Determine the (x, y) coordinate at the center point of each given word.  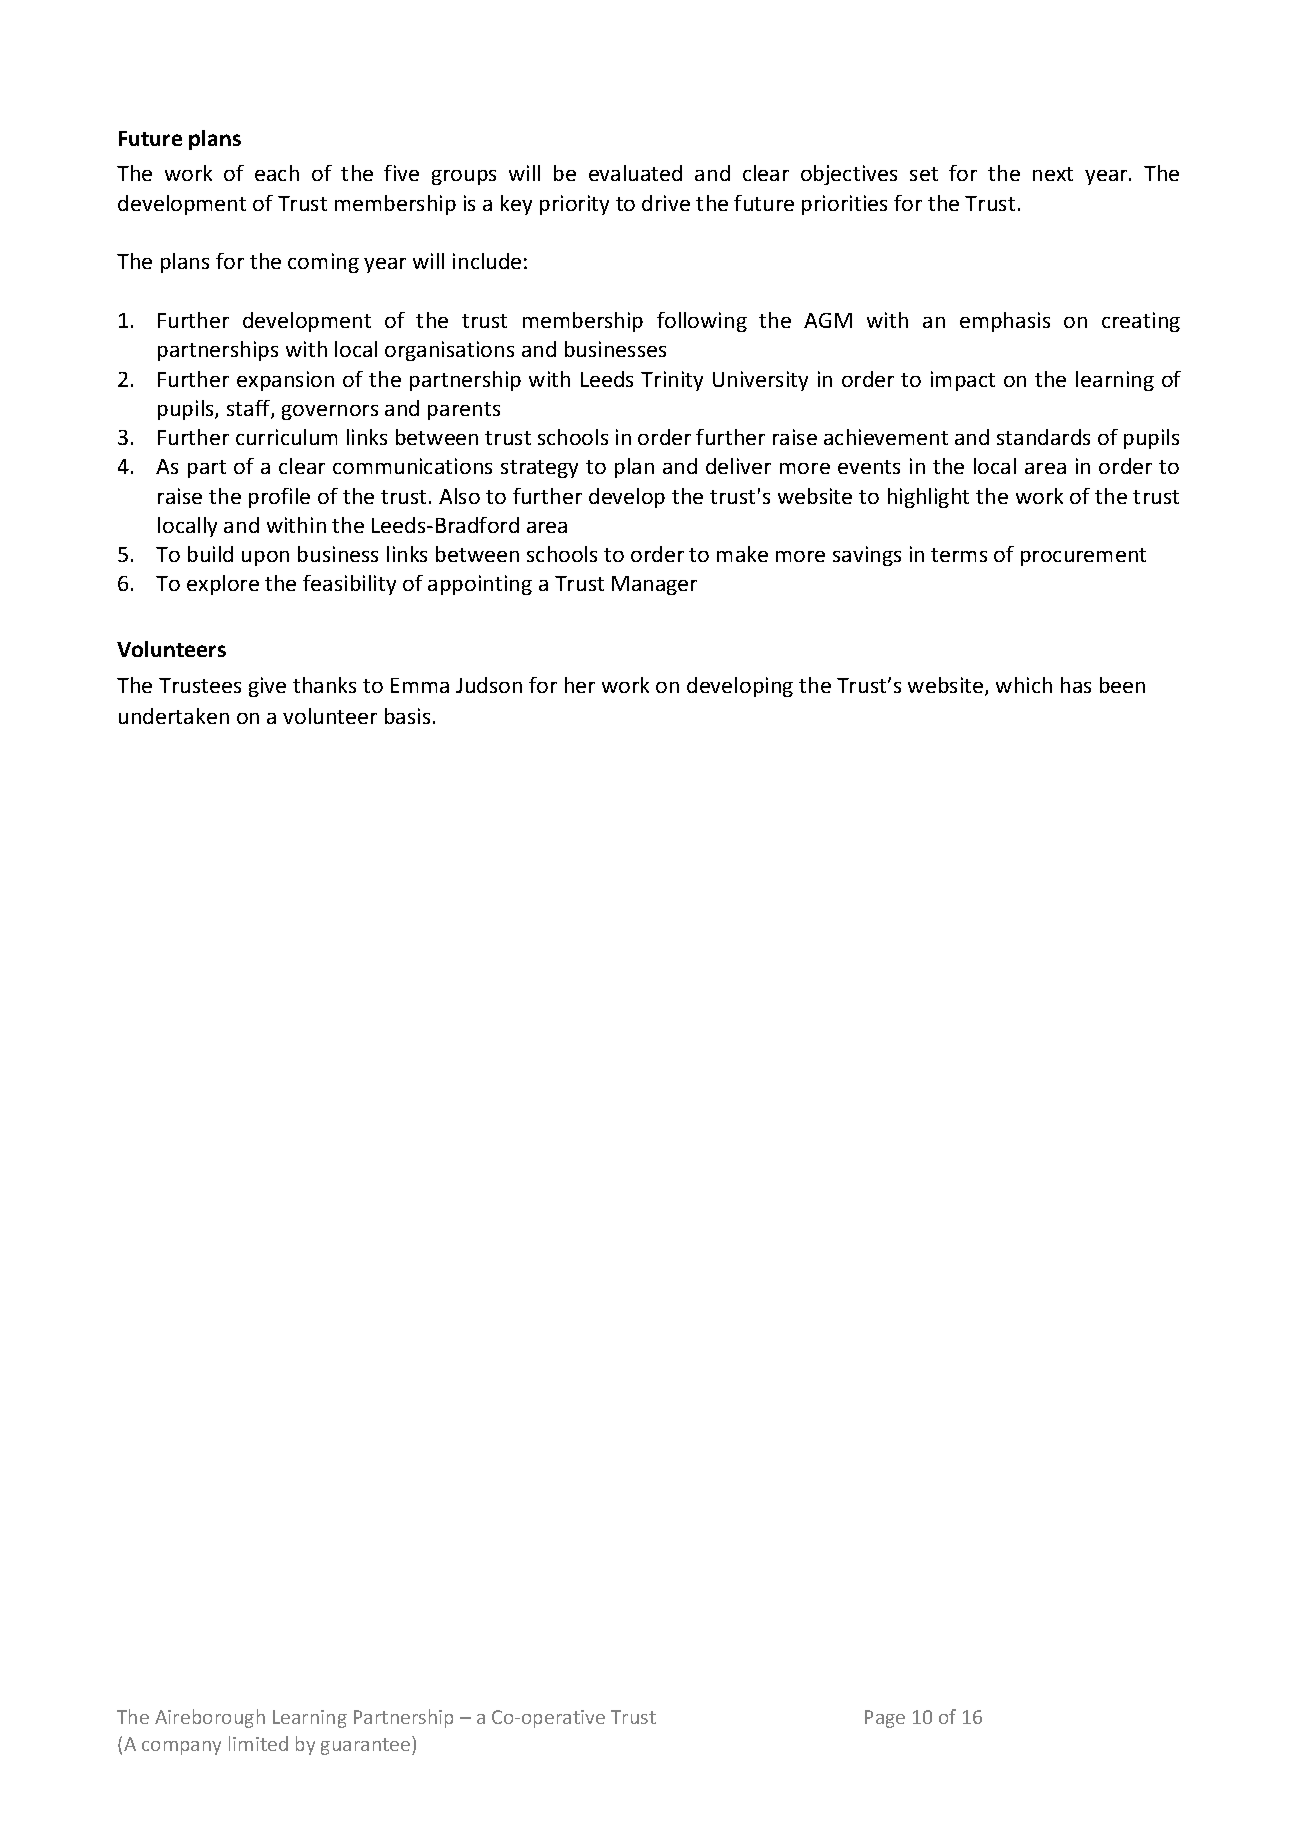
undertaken (174, 716)
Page (885, 1719)
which (1024, 685)
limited (258, 1743)
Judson (489, 685)
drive (666, 203)
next (1053, 174)
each (277, 173)
